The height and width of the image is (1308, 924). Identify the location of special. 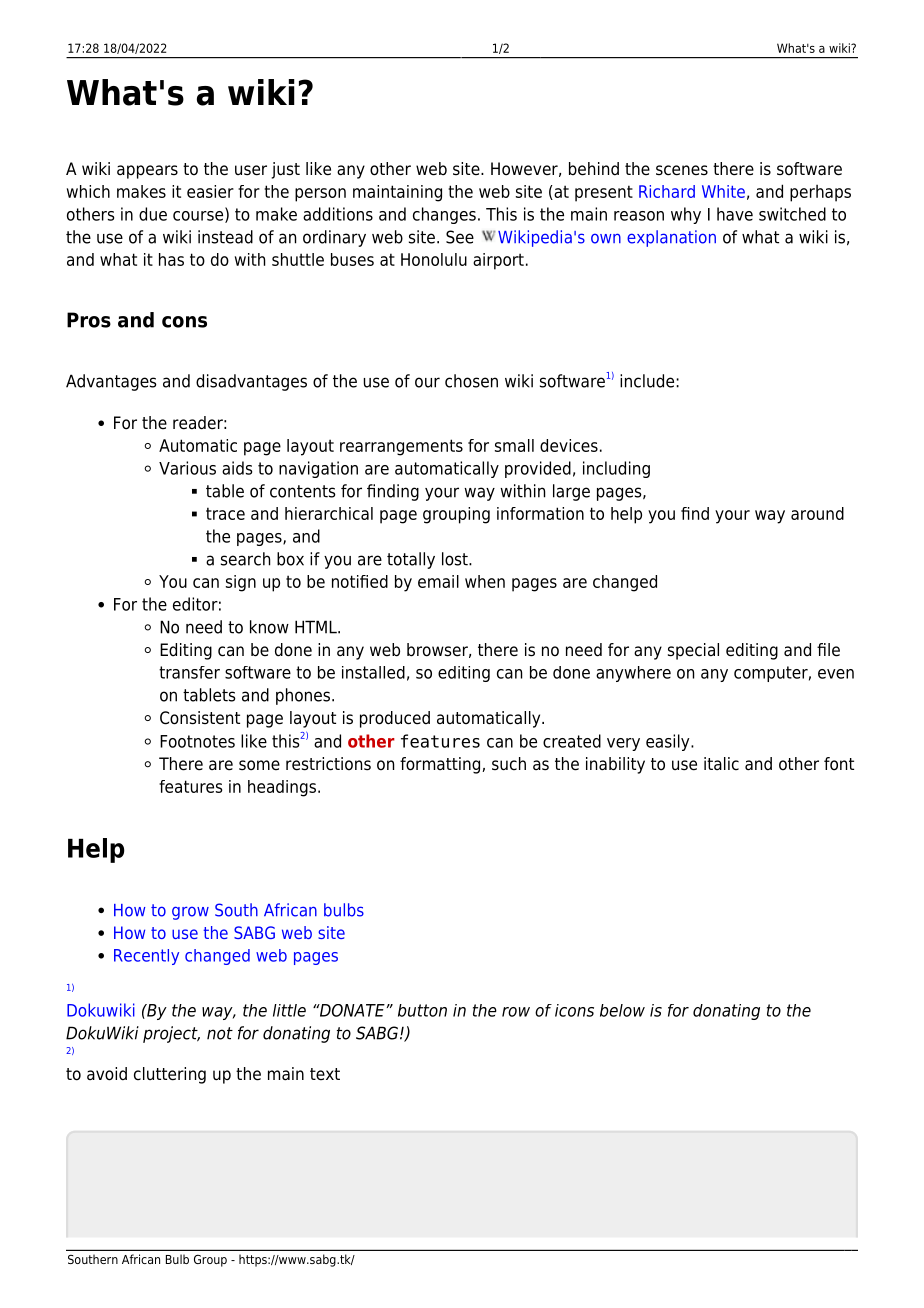
(693, 651).
